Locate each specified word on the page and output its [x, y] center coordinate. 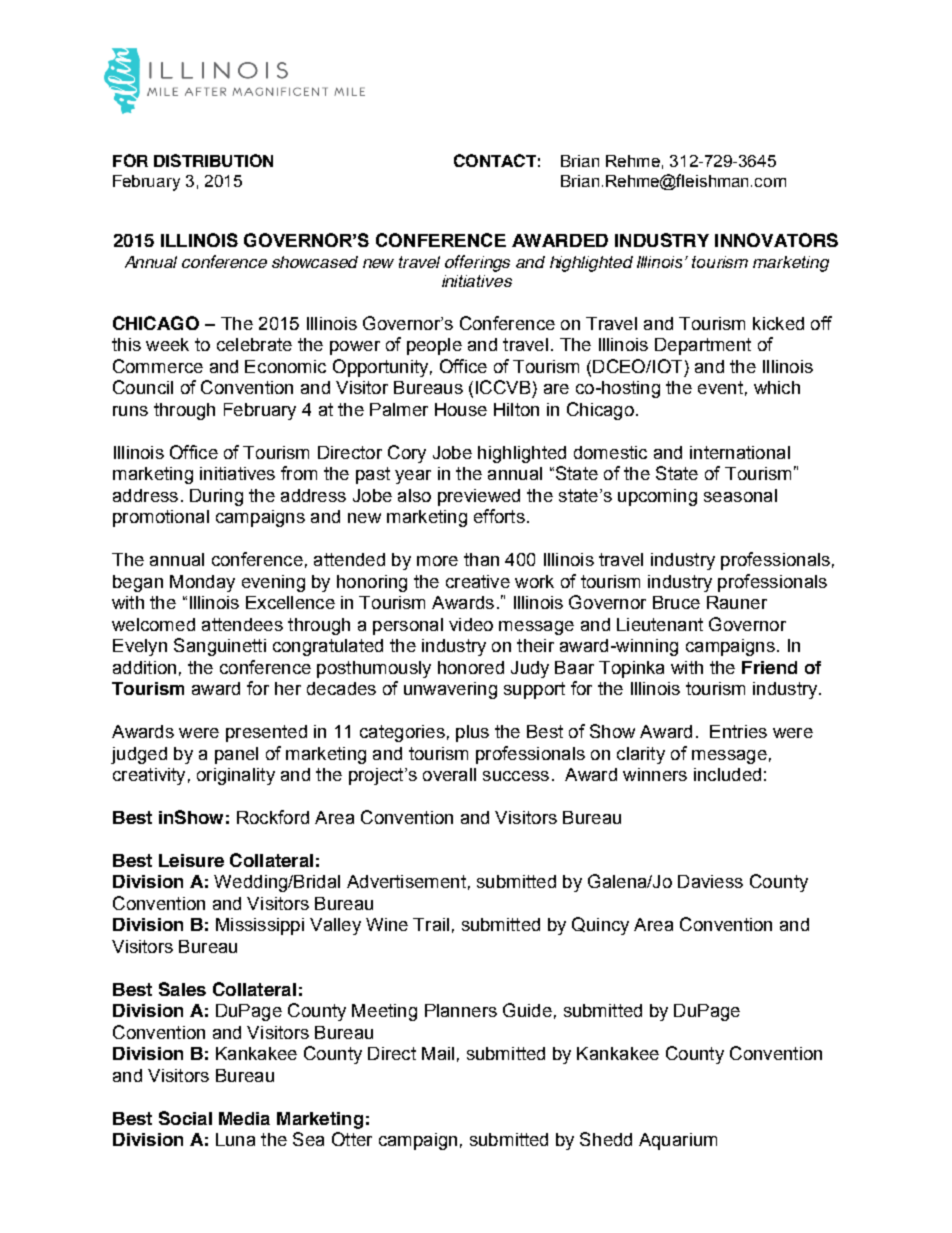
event [720, 387]
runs [130, 411]
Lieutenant [660, 624]
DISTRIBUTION [213, 160]
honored [471, 667]
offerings [477, 263]
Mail [438, 1053]
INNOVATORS [776, 240]
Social [185, 1118]
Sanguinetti [220, 647]
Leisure [191, 860]
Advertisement [406, 881]
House [461, 409]
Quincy [600, 926]
